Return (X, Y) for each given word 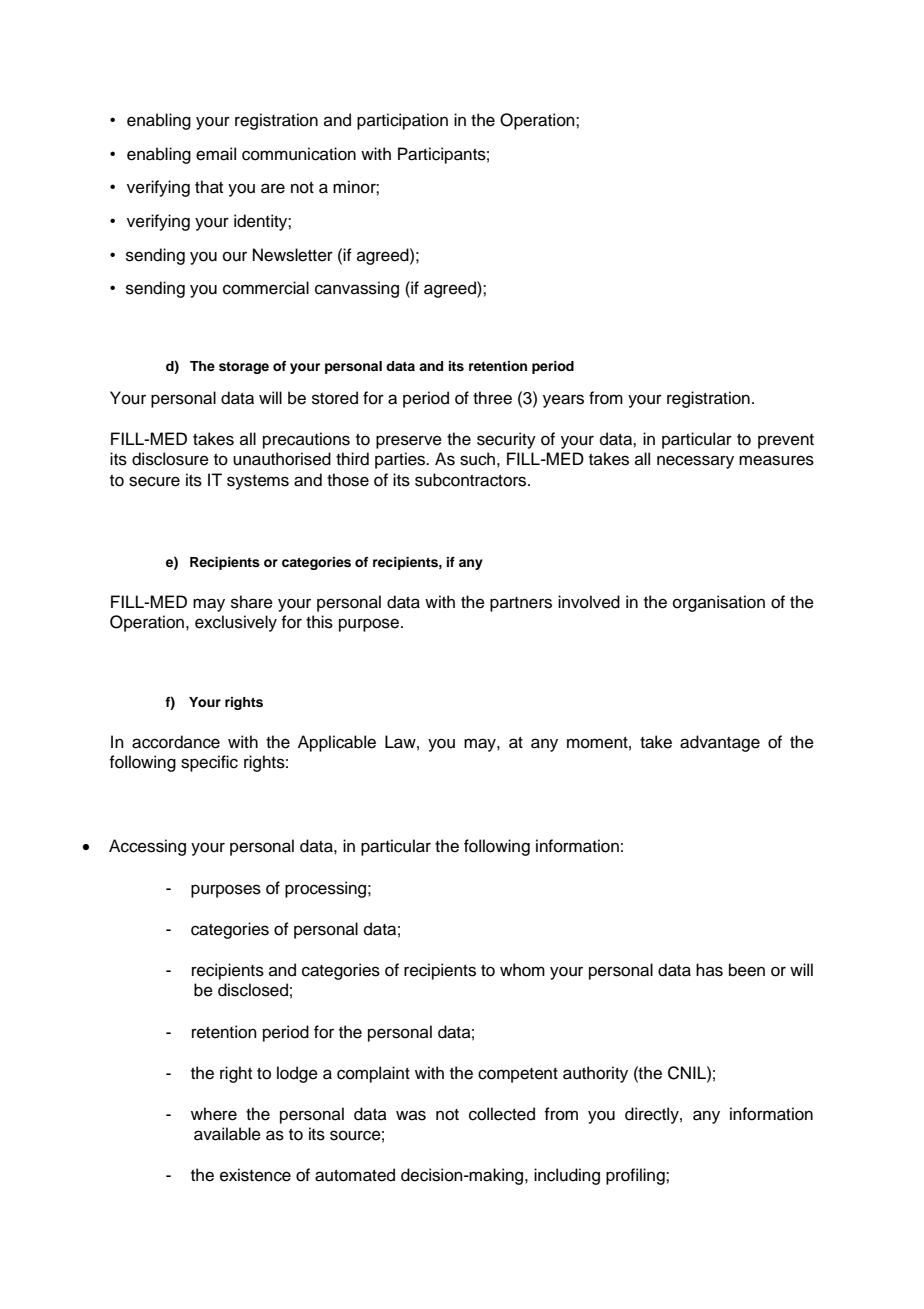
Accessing (147, 847)
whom (522, 970)
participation (402, 121)
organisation (719, 603)
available (227, 1134)
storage (244, 368)
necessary (695, 462)
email (216, 154)
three (492, 398)
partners (521, 604)
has (709, 970)
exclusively (236, 623)
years (563, 401)
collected (502, 1114)
